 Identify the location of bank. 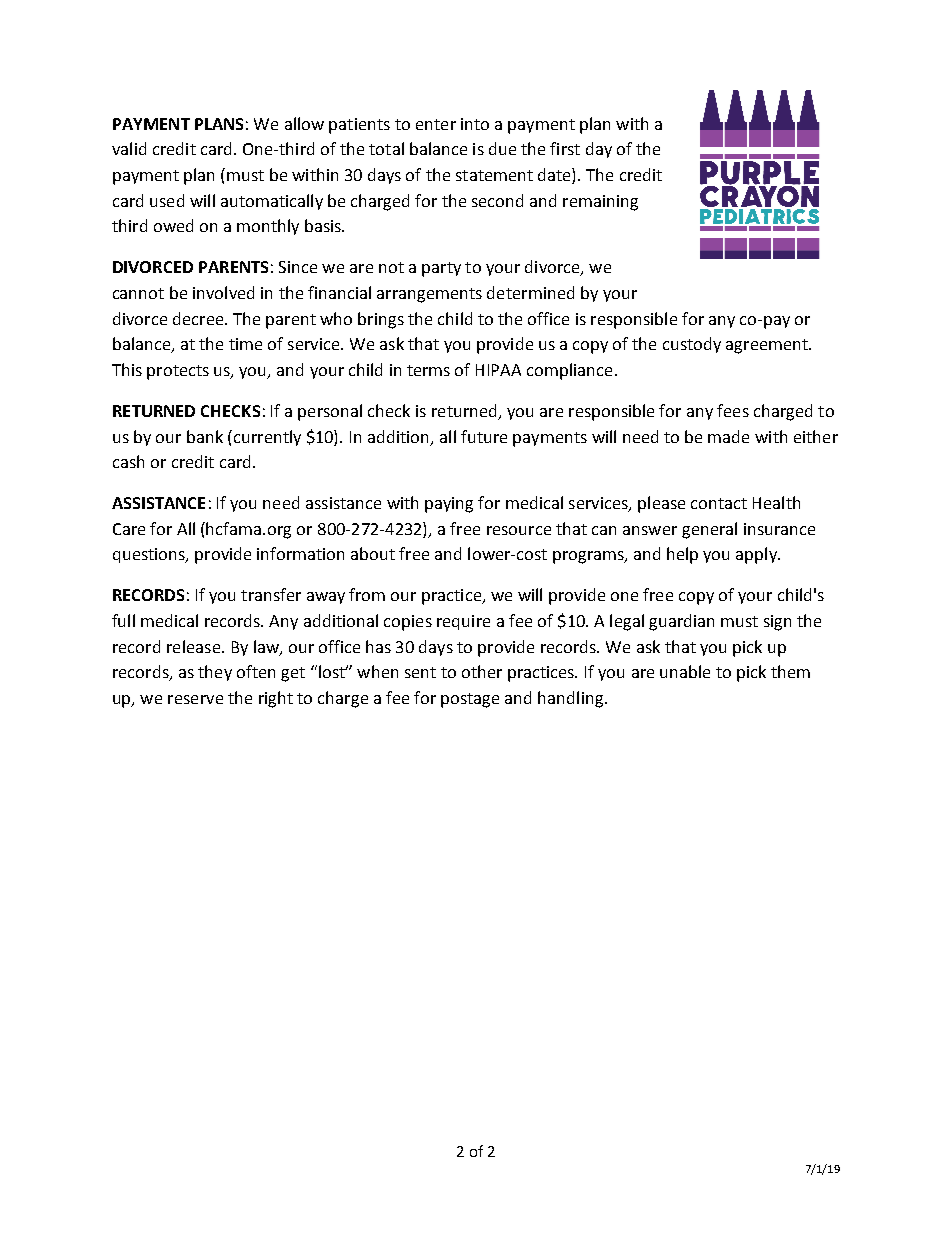
(205, 436).
